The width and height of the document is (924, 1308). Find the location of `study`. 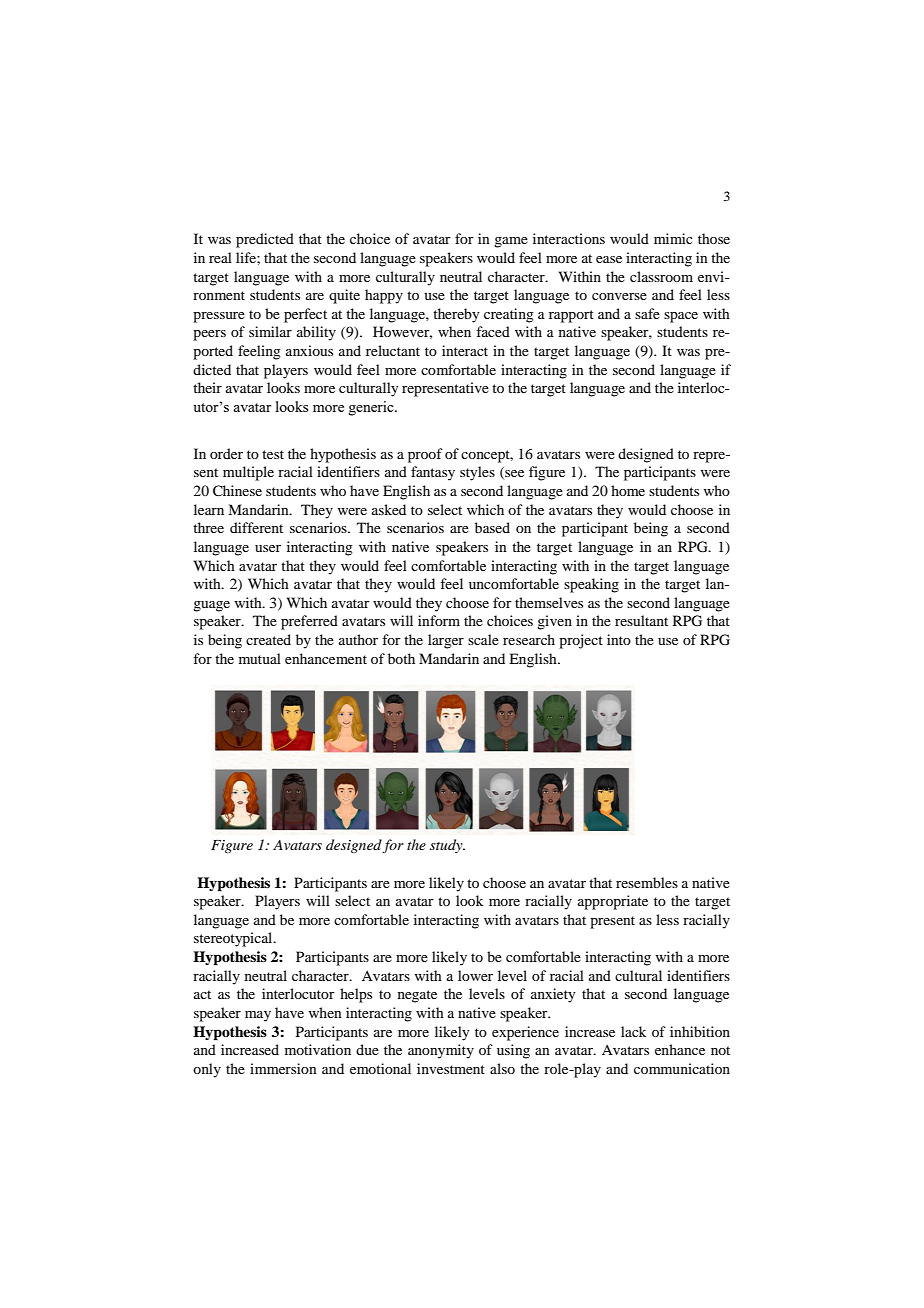

study is located at coordinates (447, 846).
